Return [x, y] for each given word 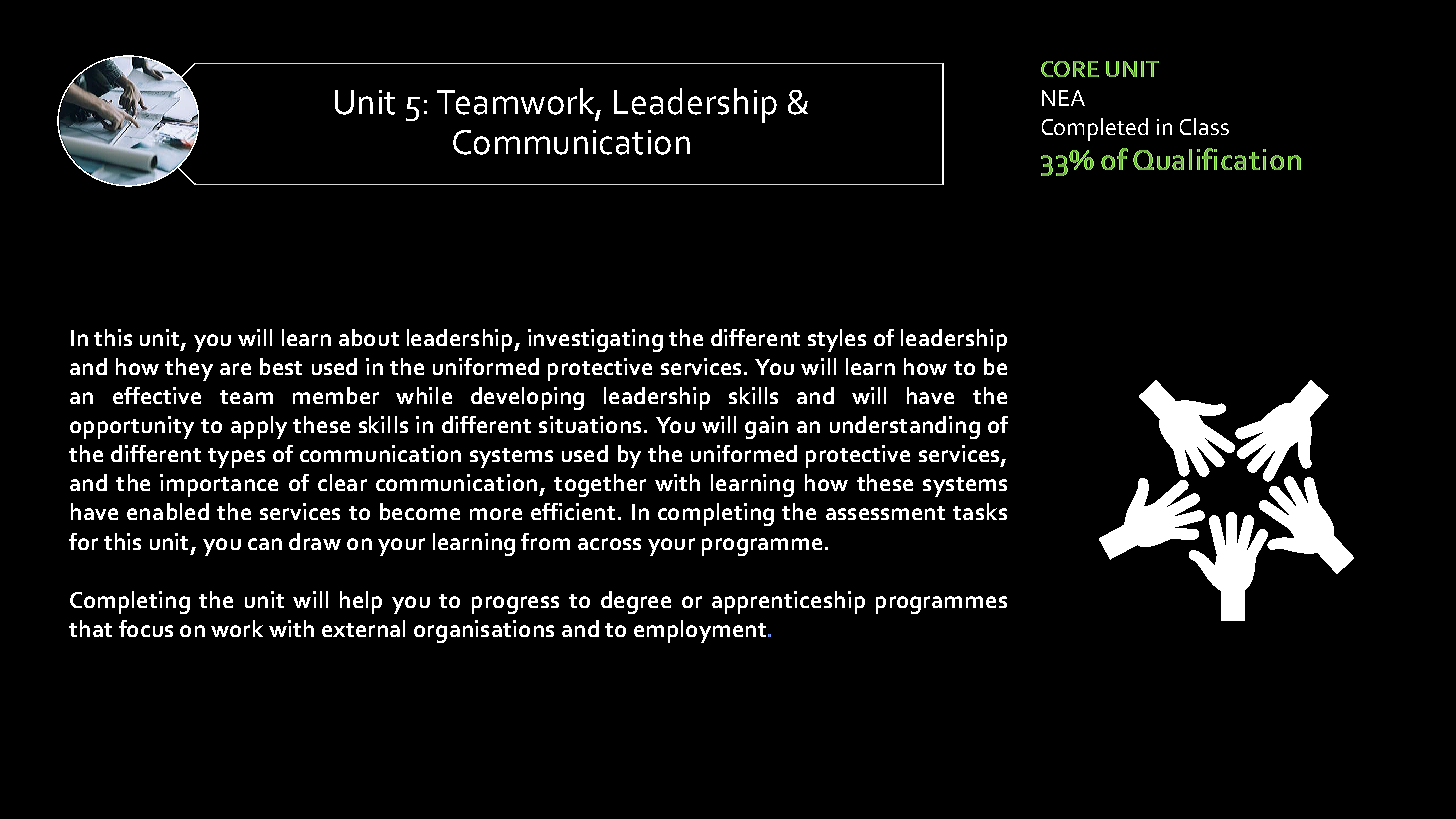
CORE [1070, 69]
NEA [1063, 98]
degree [636, 602]
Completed [1095, 129]
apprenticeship [788, 602]
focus [146, 628]
